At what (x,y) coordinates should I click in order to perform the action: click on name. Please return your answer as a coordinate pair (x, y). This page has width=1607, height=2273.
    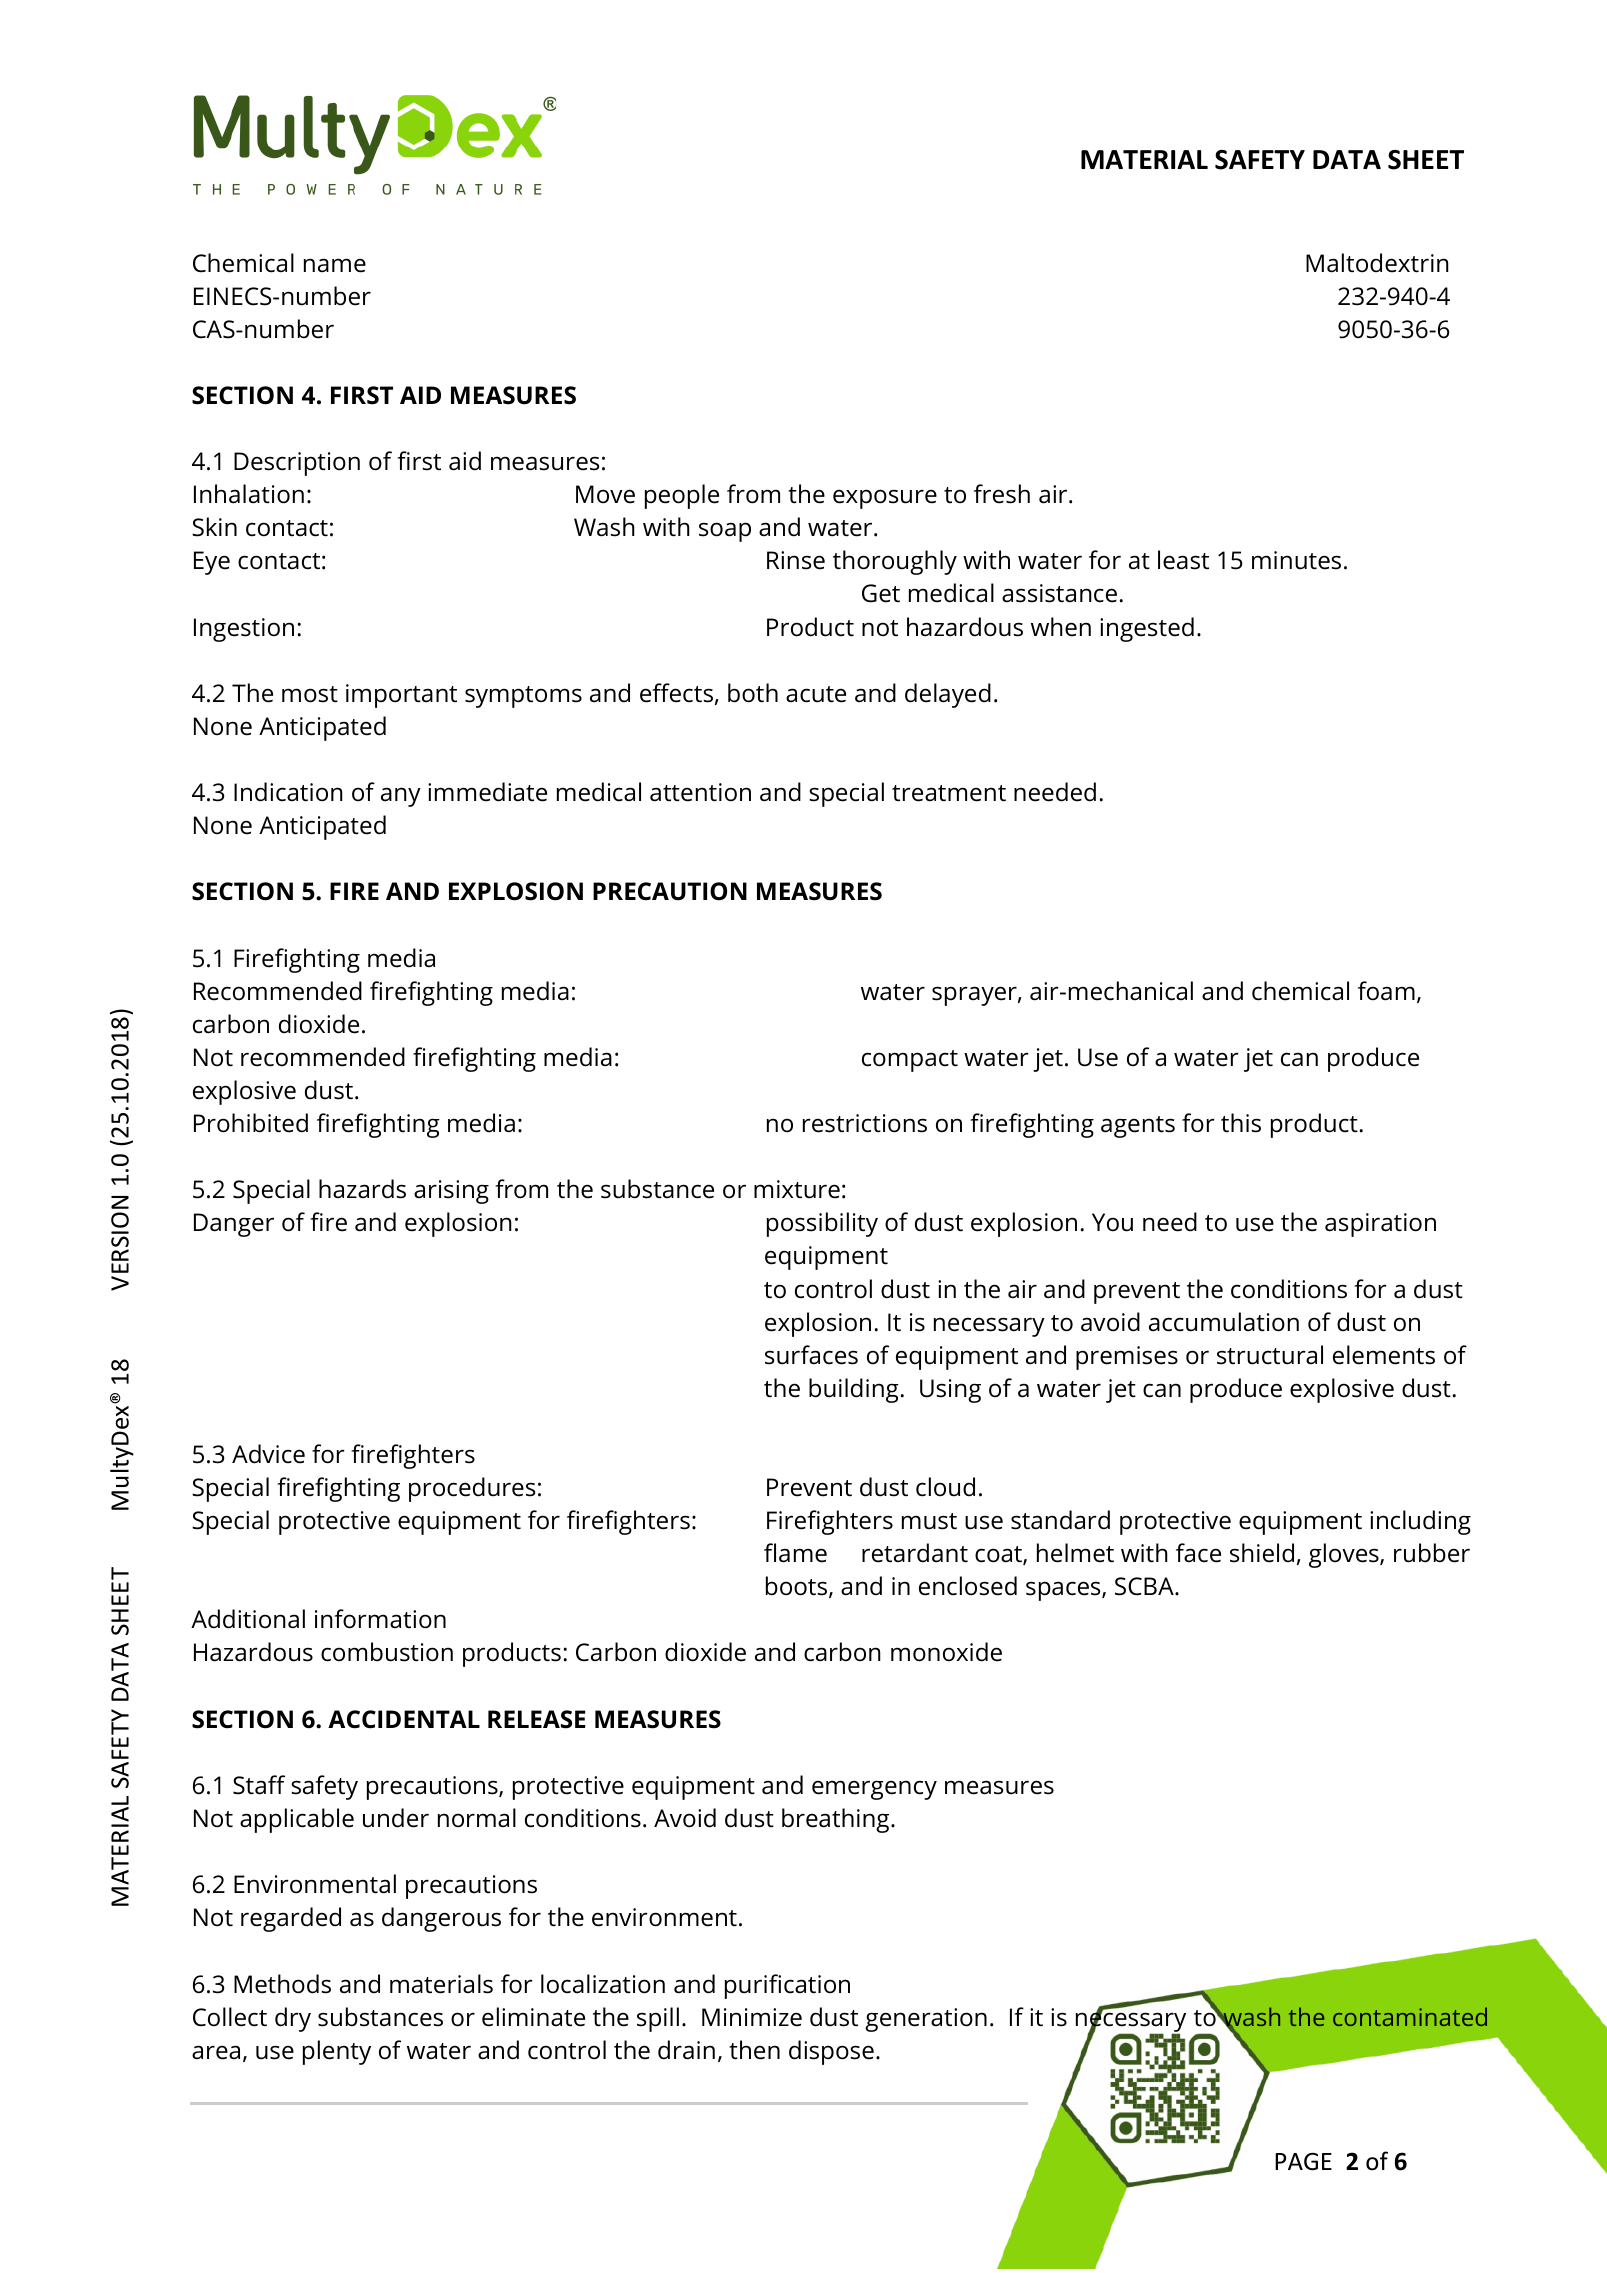
    Looking at the image, I should click on (335, 265).
